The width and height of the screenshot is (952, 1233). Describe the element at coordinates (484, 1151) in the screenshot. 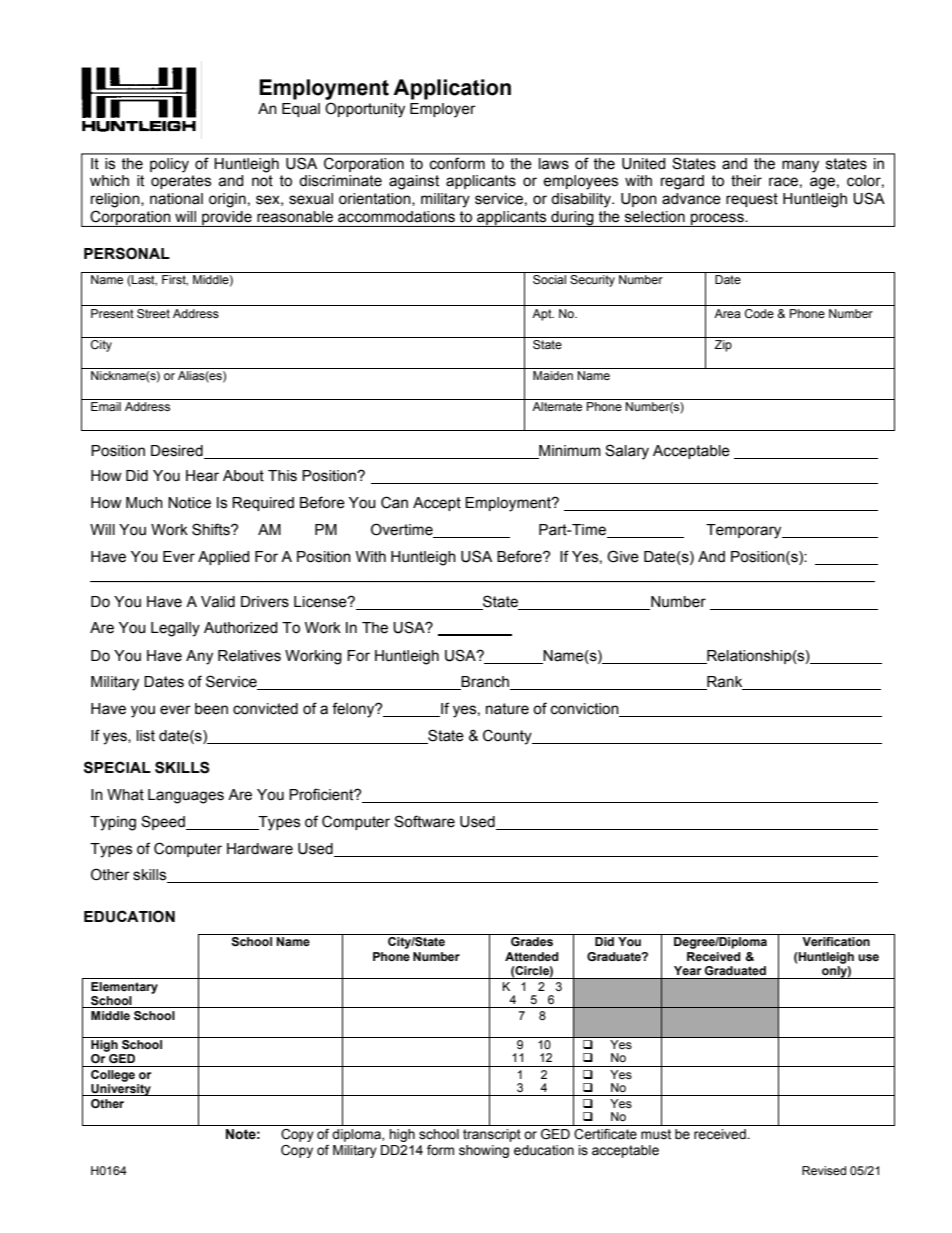

I see `showing` at that location.
